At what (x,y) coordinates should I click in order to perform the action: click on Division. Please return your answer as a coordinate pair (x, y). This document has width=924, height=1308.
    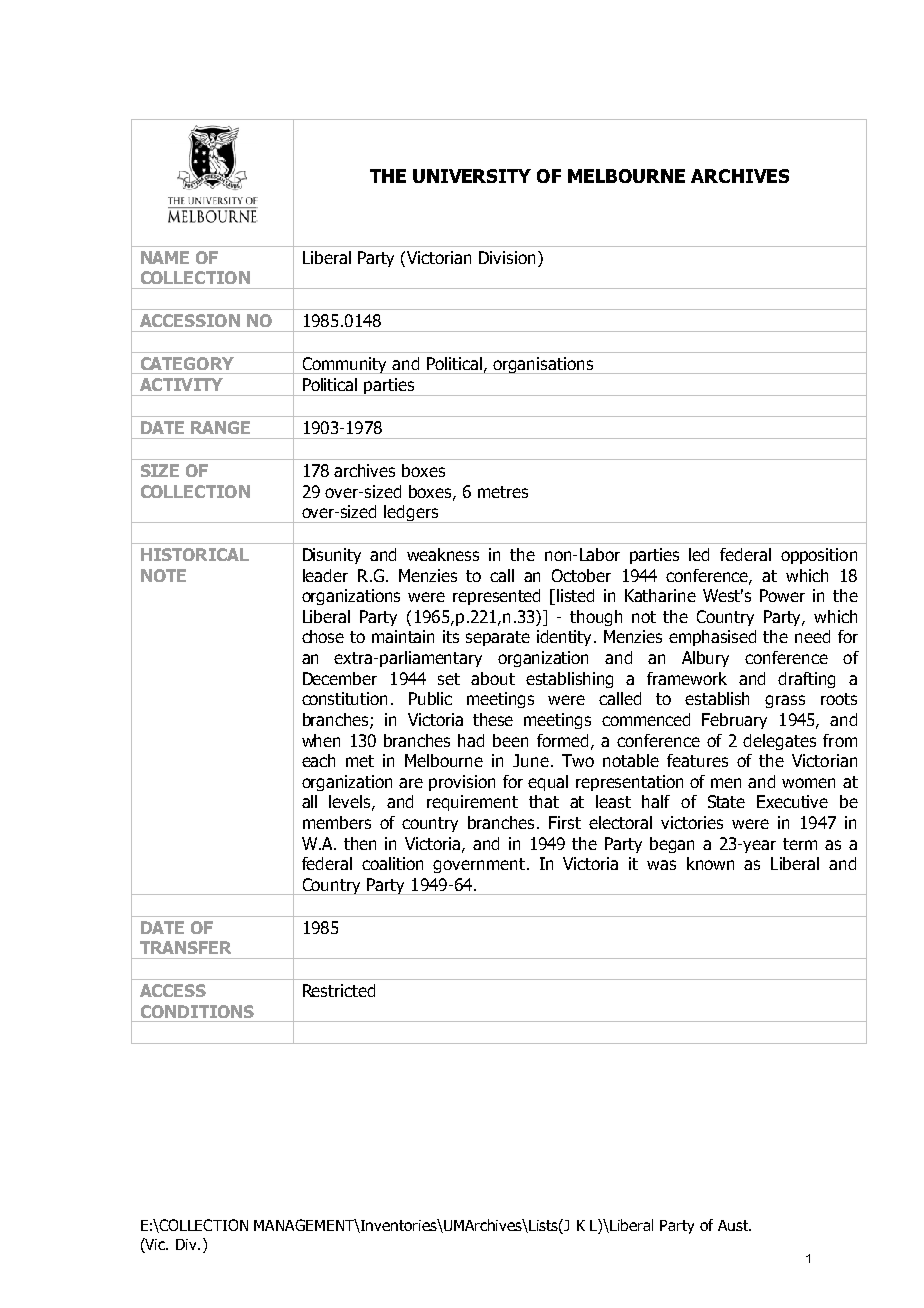
    Looking at the image, I should click on (507, 257).
